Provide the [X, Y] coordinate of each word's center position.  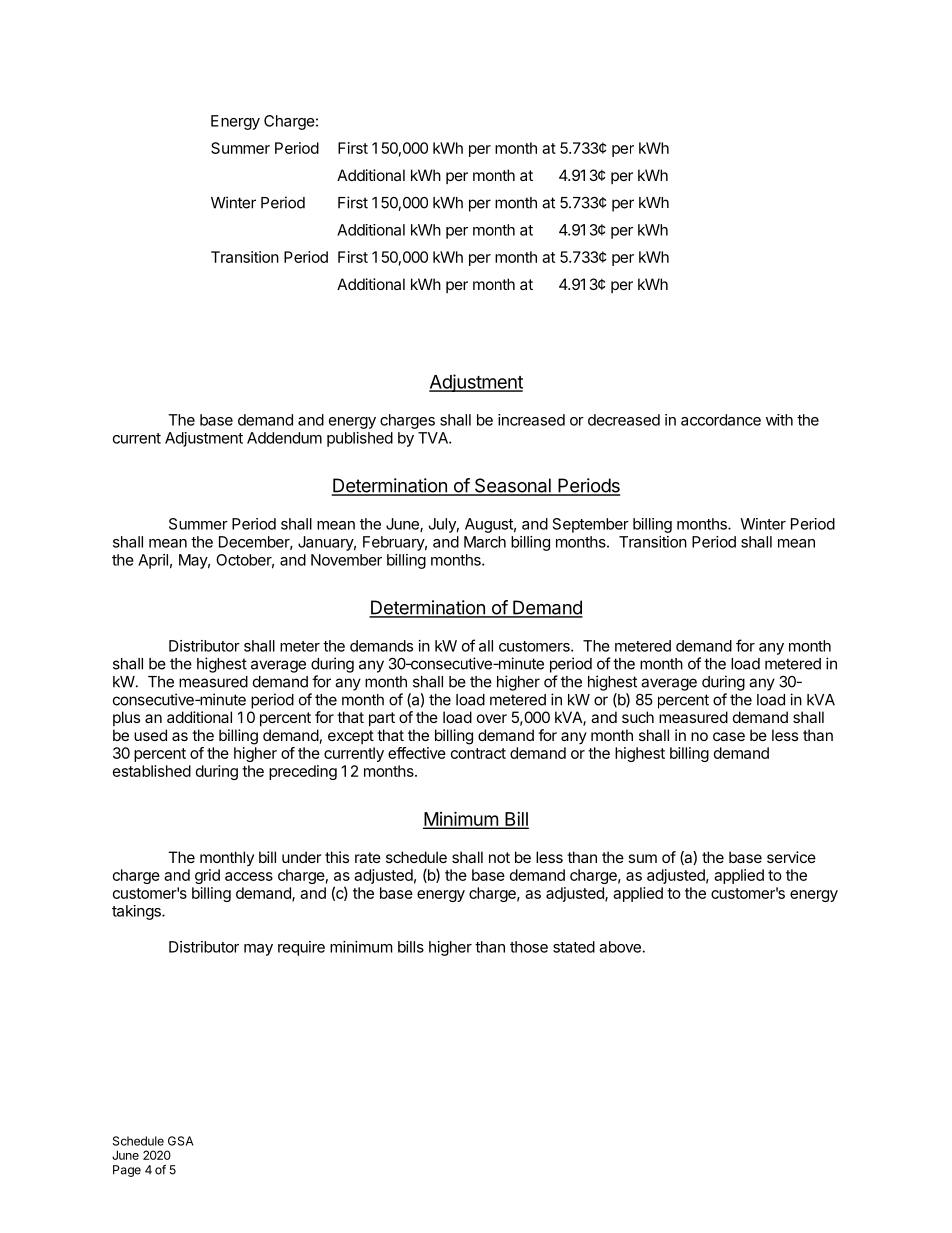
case [729, 736]
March [485, 542]
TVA [434, 438]
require [301, 948]
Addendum [284, 438]
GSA [181, 1141]
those [529, 947]
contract [478, 753]
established [152, 771]
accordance [721, 420]
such [638, 717]
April [153, 561]
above [620, 947]
